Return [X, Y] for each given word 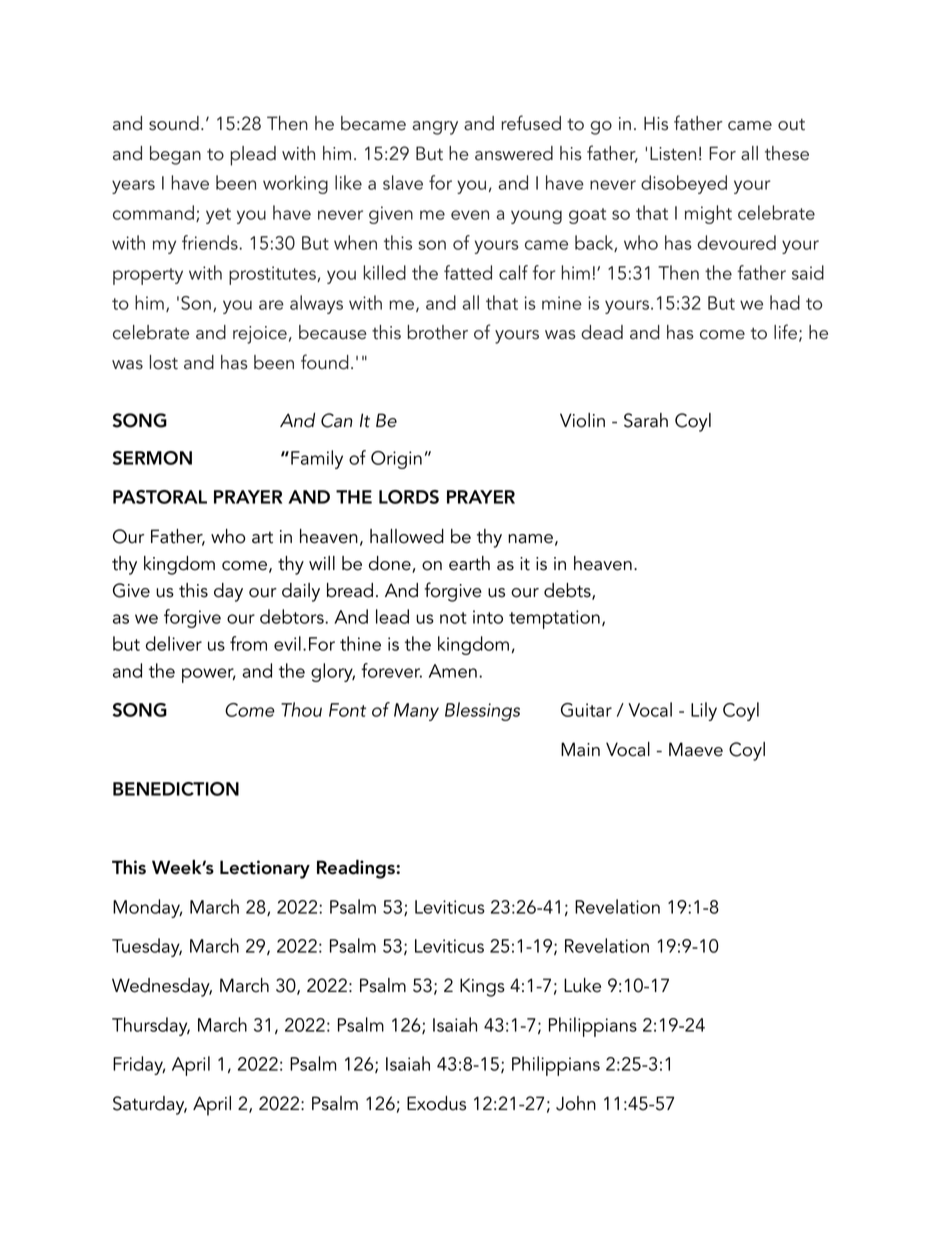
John [576, 1103]
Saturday [150, 1105]
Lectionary [265, 869]
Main [580, 749]
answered [514, 153]
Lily [704, 711]
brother [438, 332]
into [488, 617]
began [175, 155]
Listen [673, 153]
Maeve [696, 749]
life [785, 332]
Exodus [436, 1103]
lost [164, 362]
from [248, 643]
